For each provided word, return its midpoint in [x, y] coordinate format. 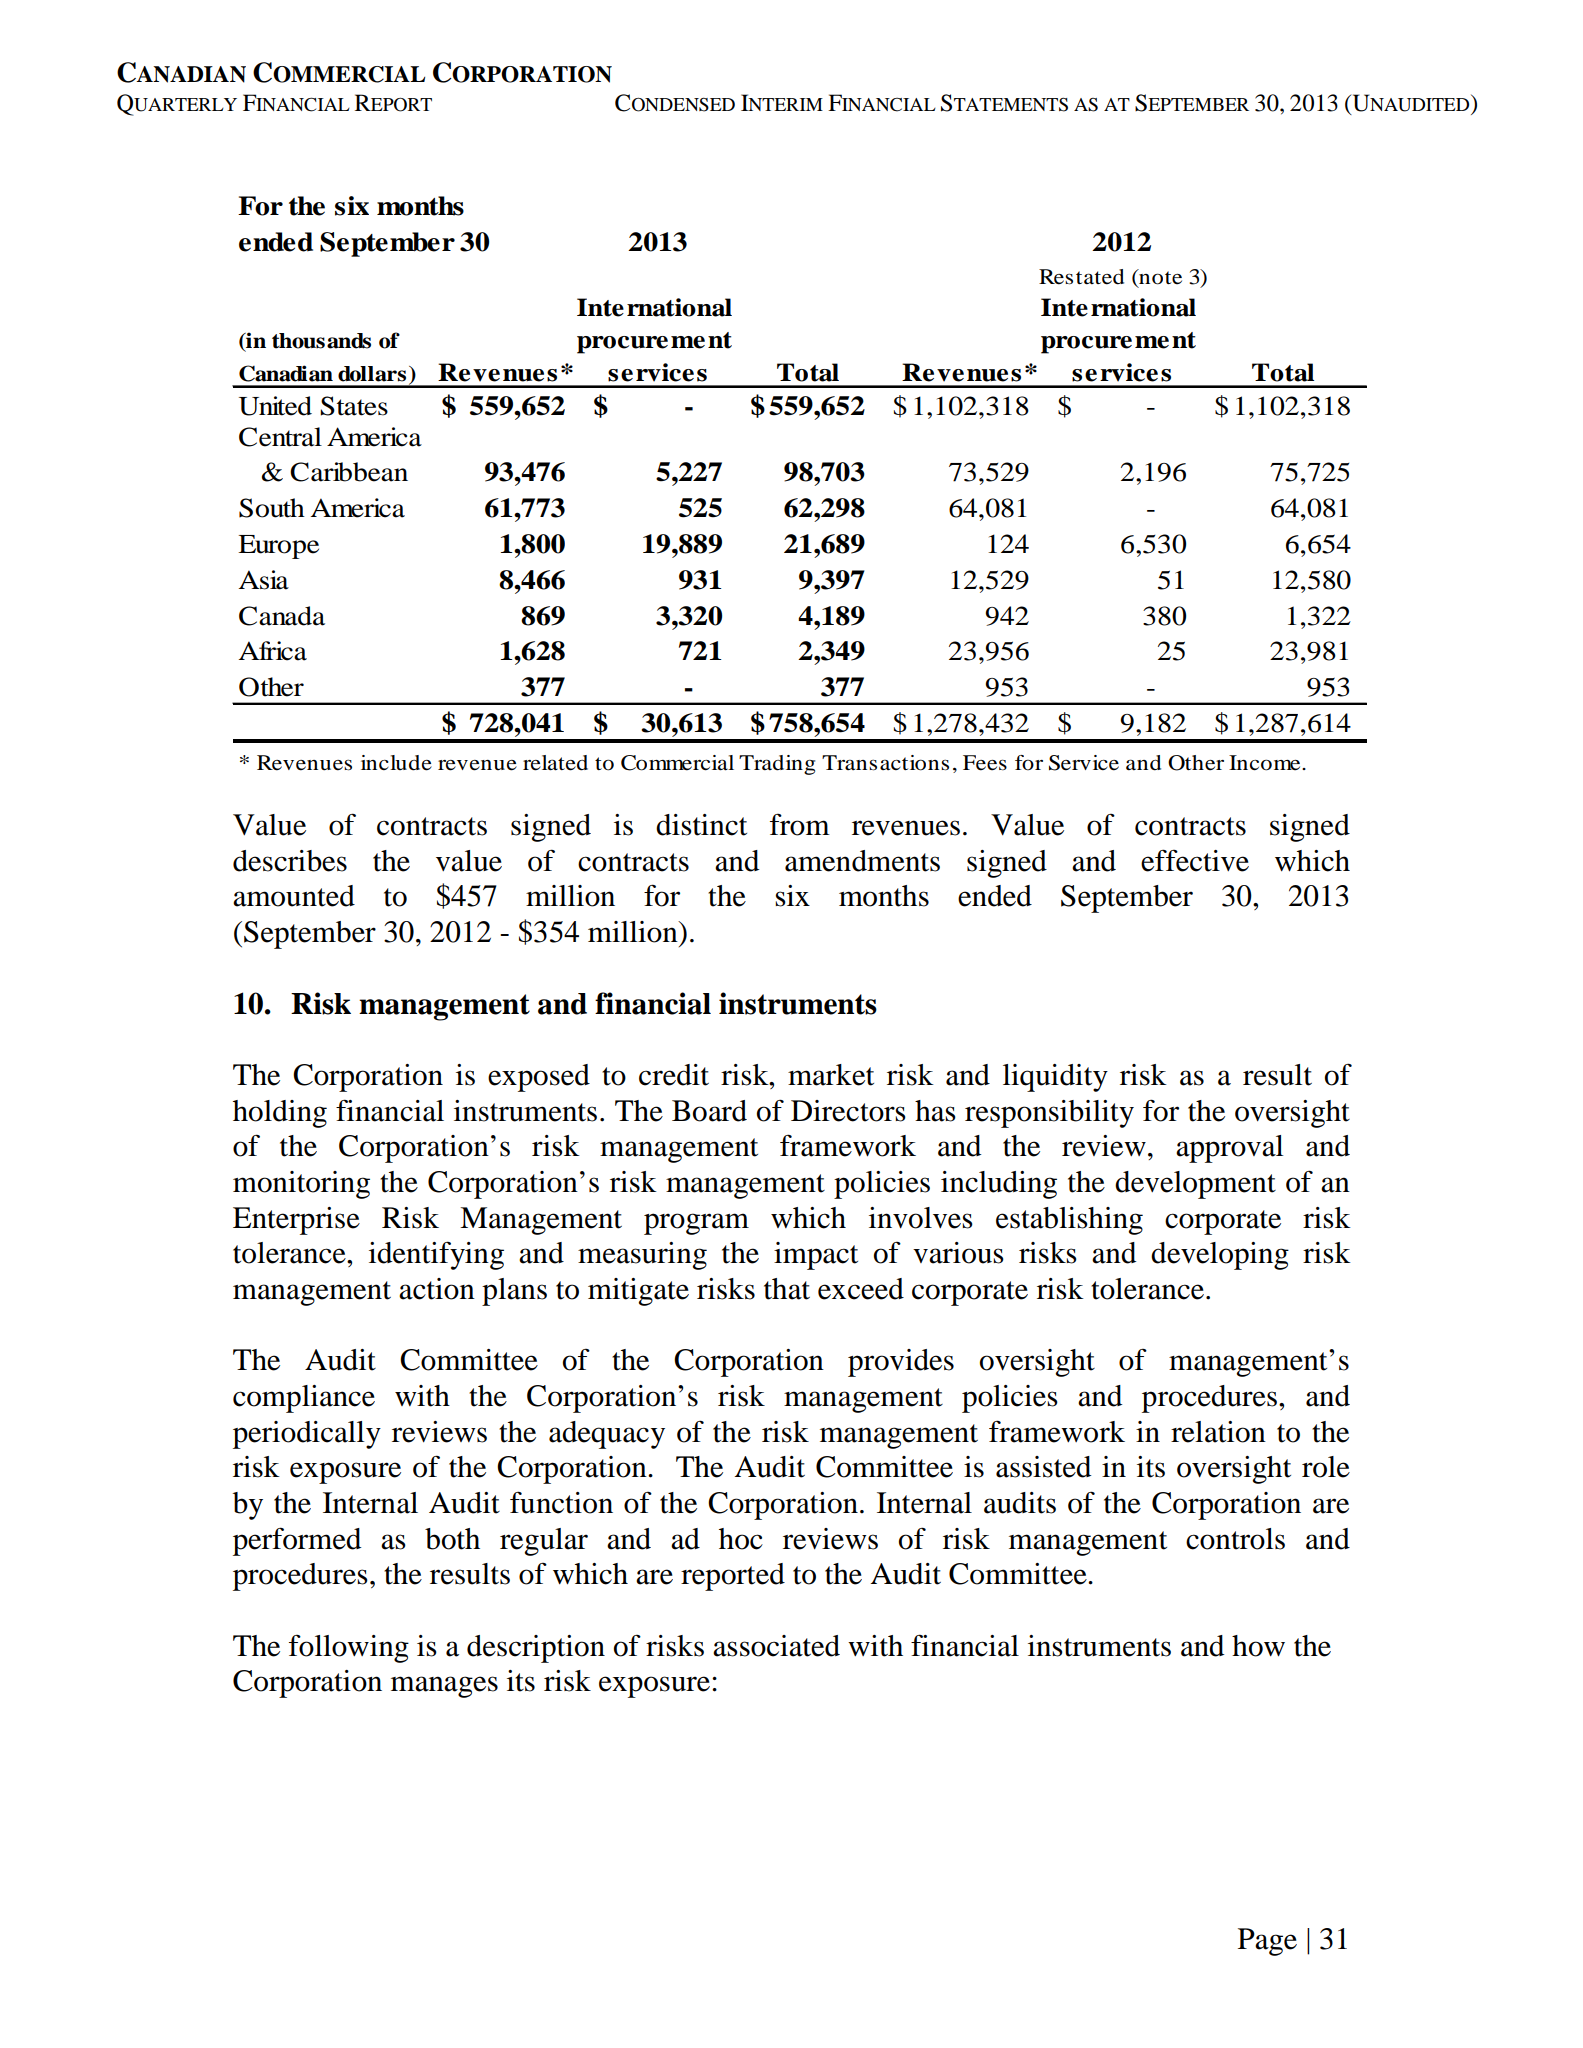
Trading [777, 765]
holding [280, 1114]
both [452, 1539]
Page [1267, 1942]
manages [444, 1687]
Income [1266, 763]
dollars [372, 374]
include [396, 763]
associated [776, 1646]
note [1159, 277]
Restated [1081, 277]
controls [1235, 1539]
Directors [848, 1111]
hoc [741, 1539]
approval [1229, 1149]
